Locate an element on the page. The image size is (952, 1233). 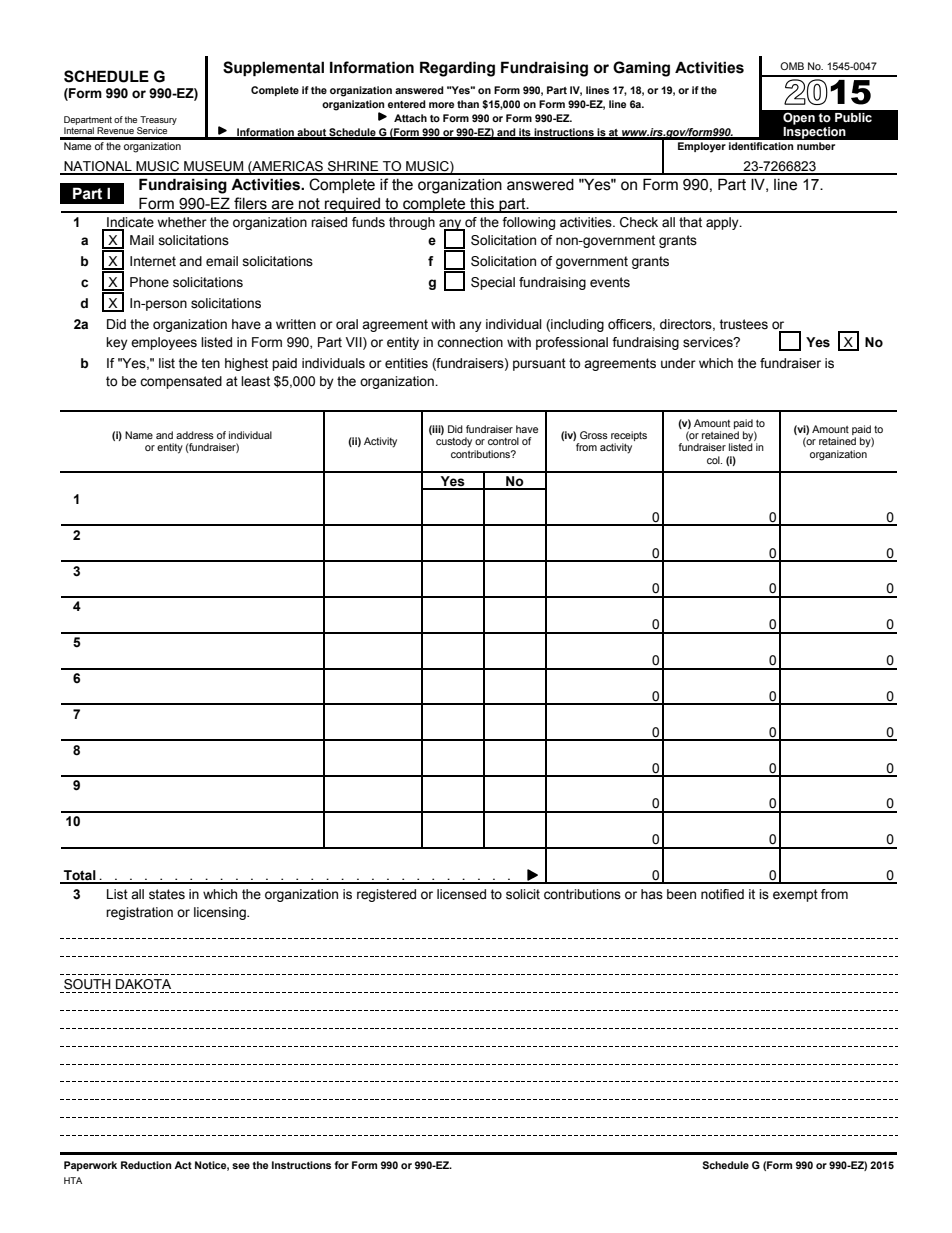
Gaming is located at coordinates (641, 69).
